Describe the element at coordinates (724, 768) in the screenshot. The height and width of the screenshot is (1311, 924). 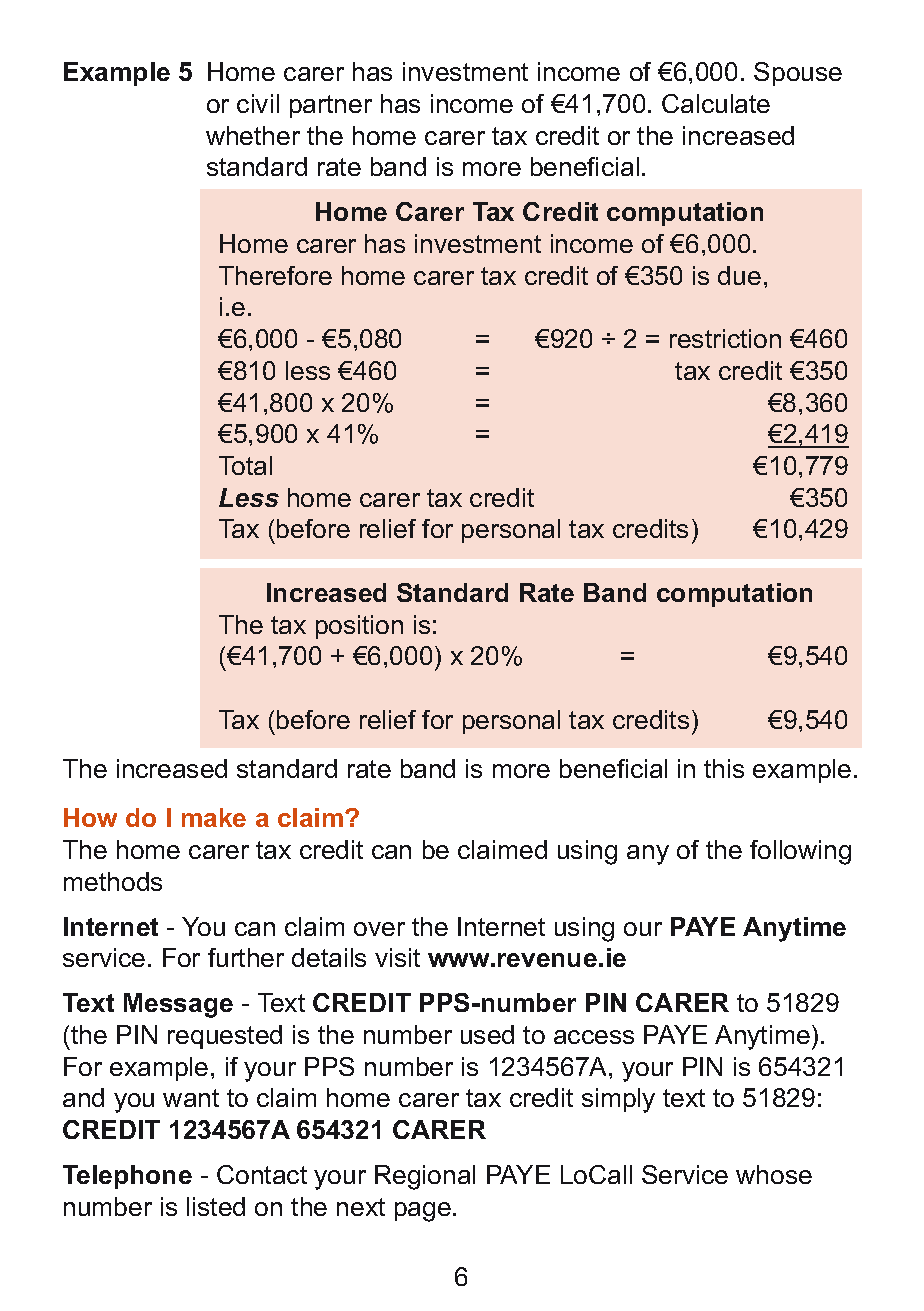
I see `this` at that location.
